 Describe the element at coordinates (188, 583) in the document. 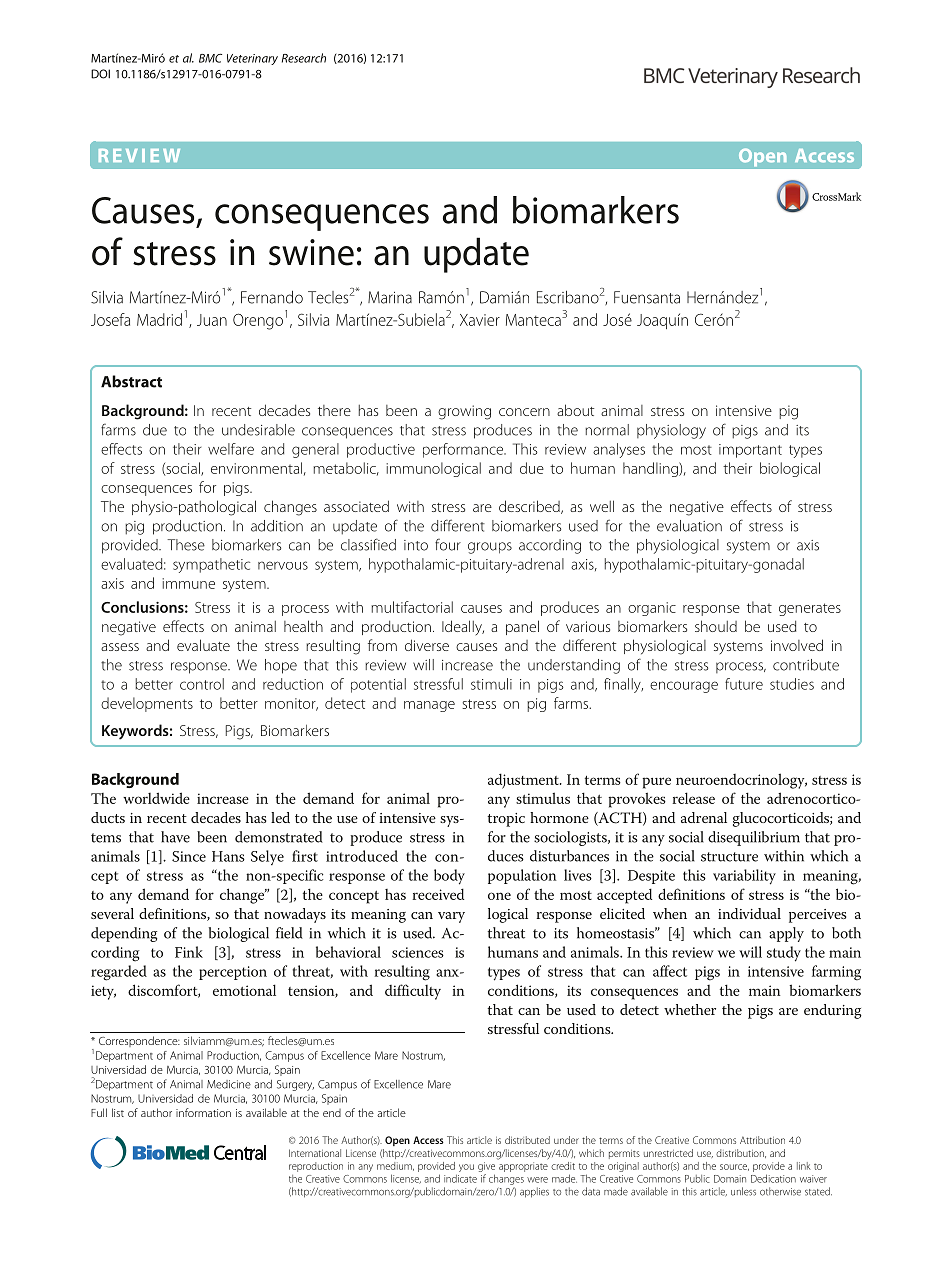

I see `immune` at that location.
